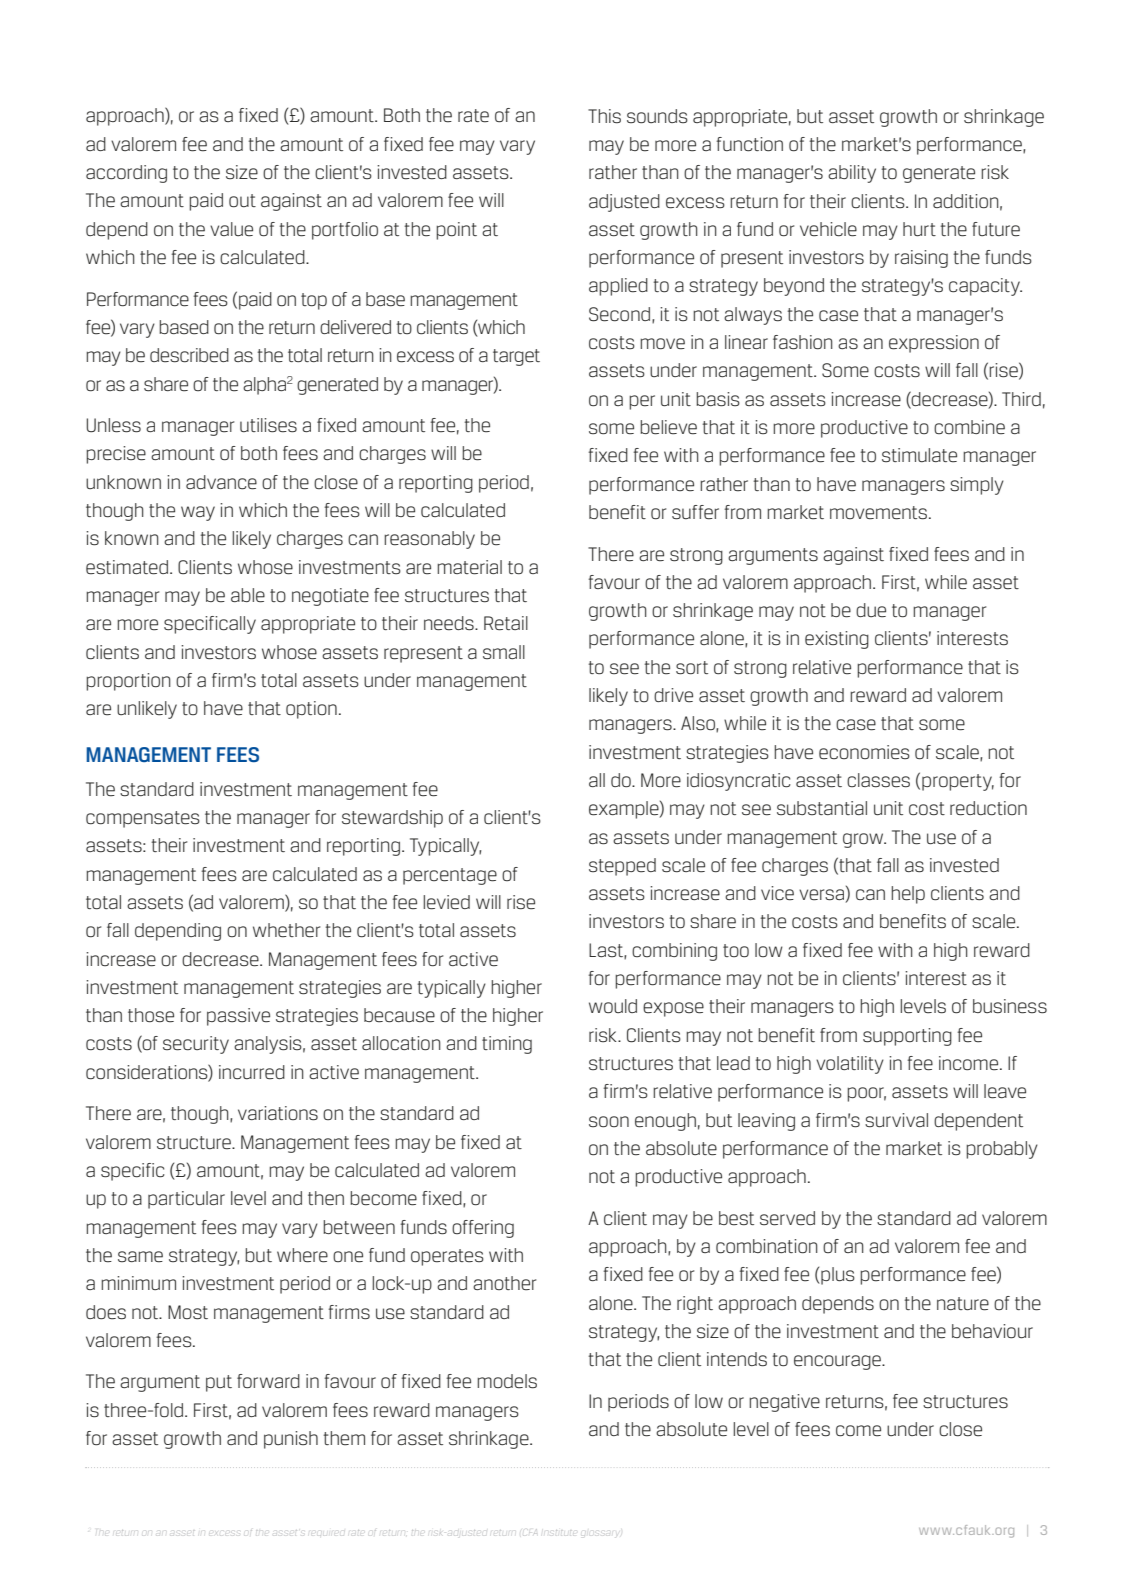 Image resolution: width=1123 pixels, height=1588 pixels. What do you see at coordinates (252, 1072) in the page?
I see `incurred` at bounding box center [252, 1072].
